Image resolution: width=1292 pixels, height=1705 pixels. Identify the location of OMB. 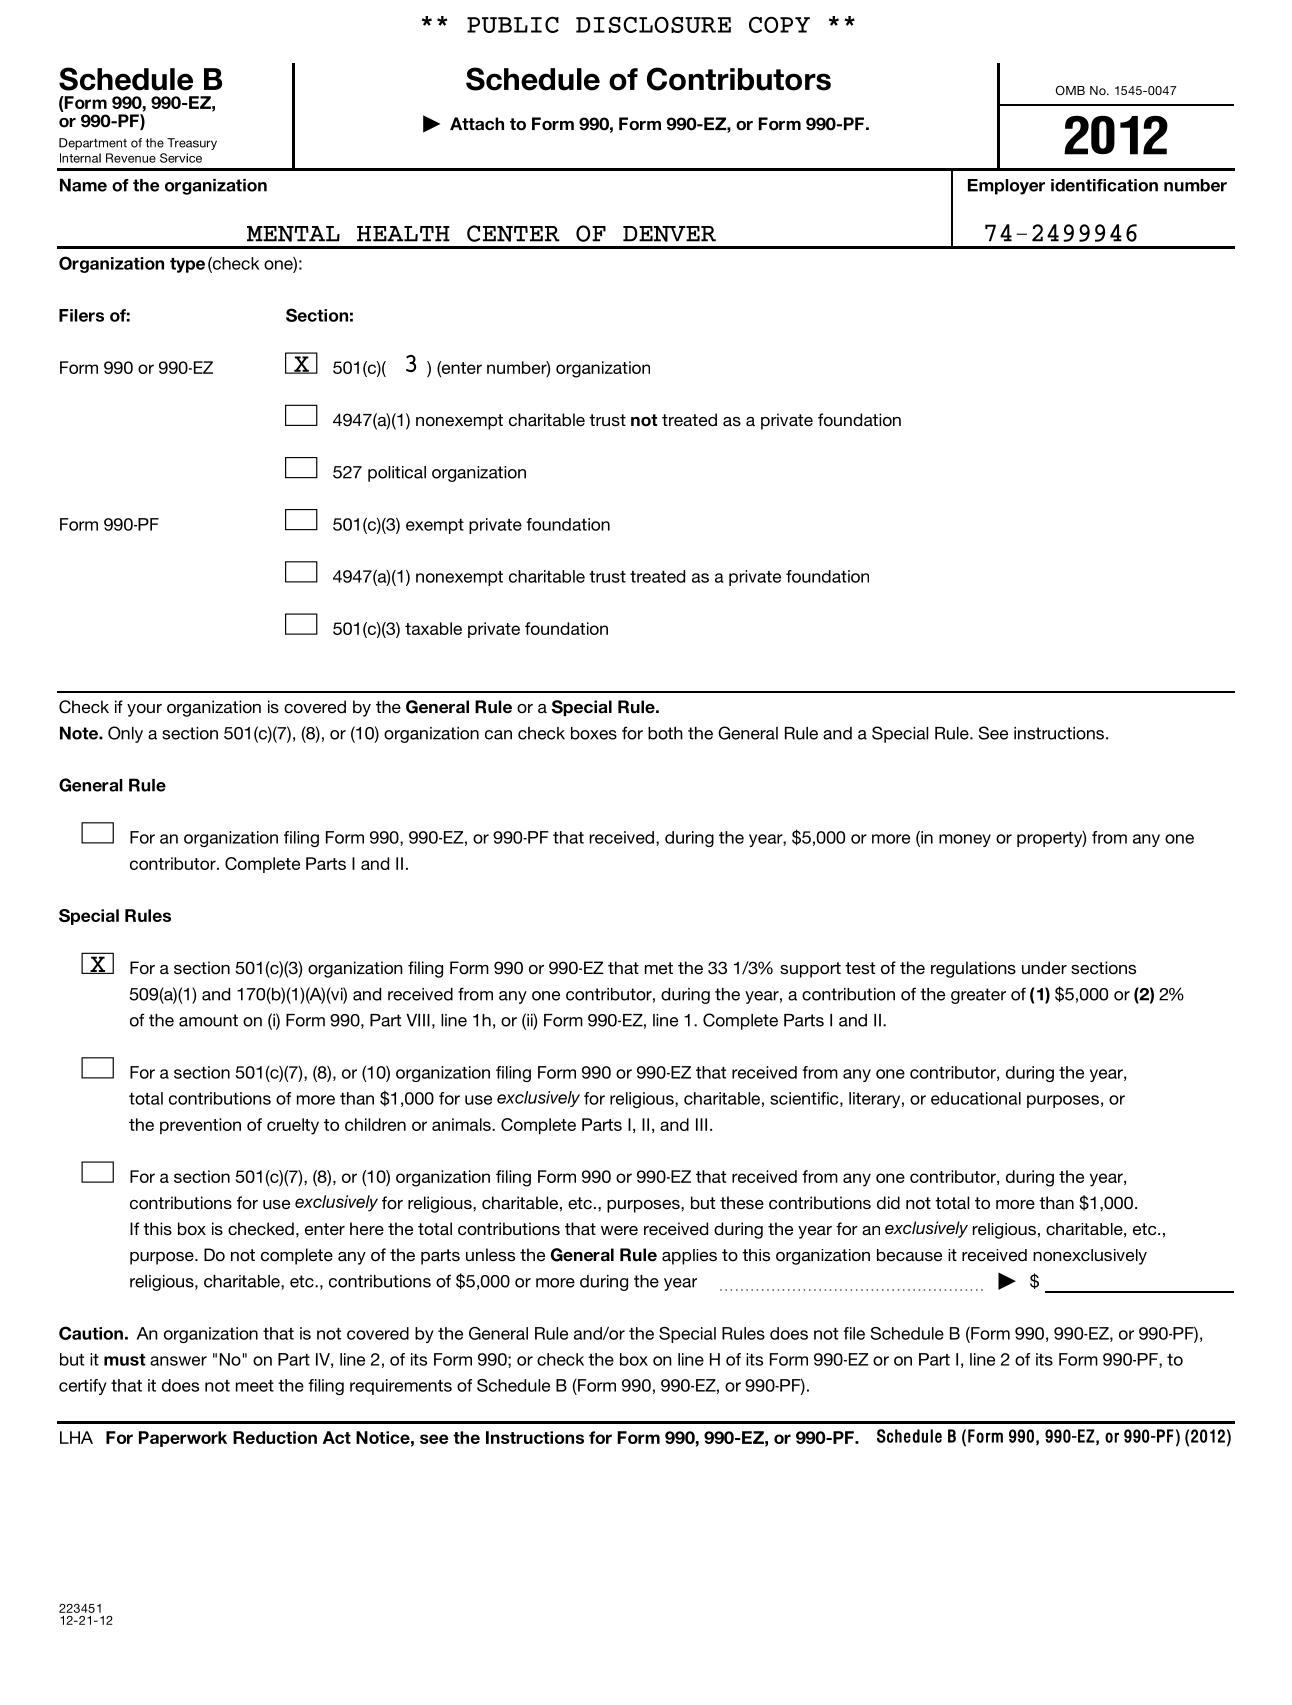
(1070, 90).
